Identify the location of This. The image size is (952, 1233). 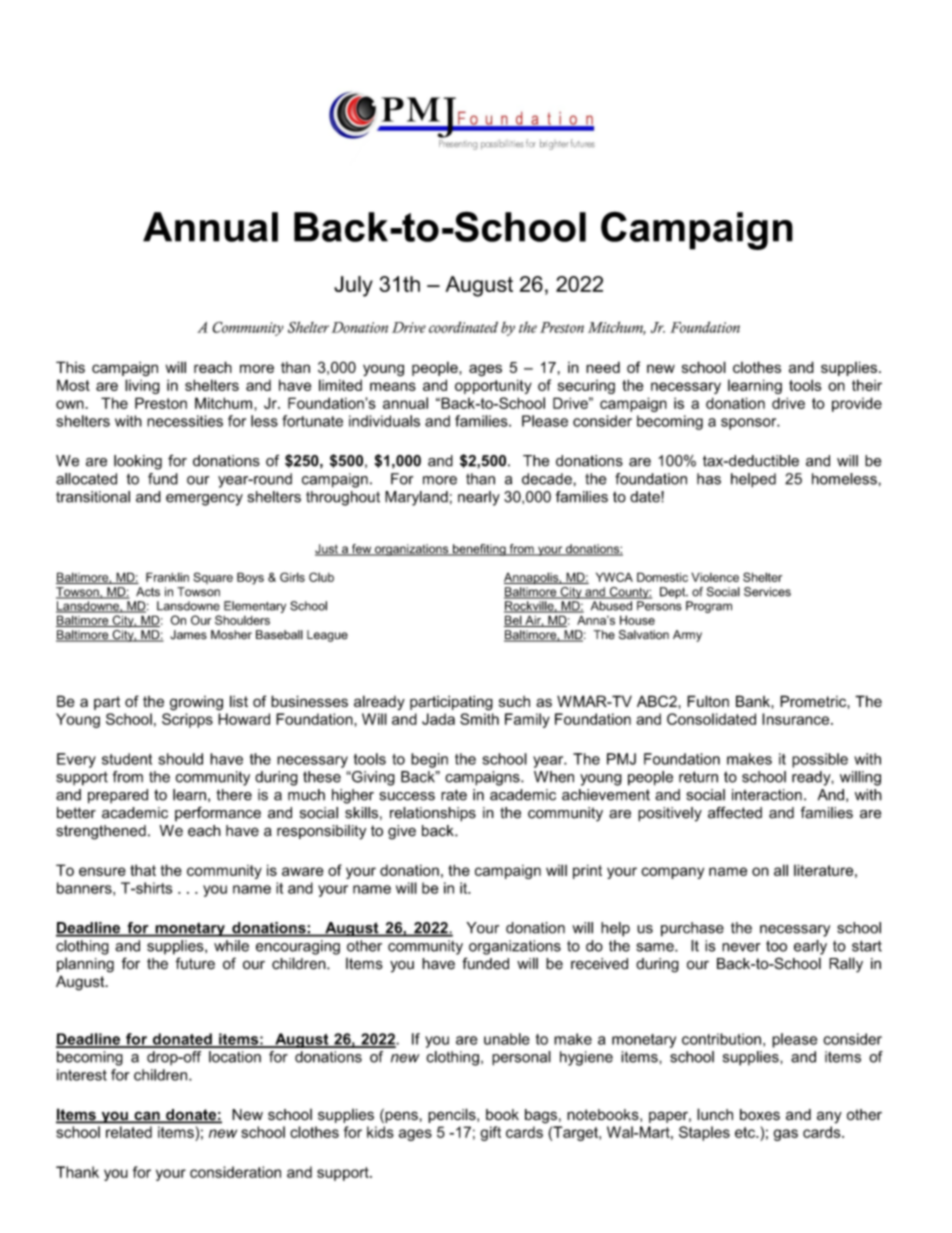
(70, 367).
